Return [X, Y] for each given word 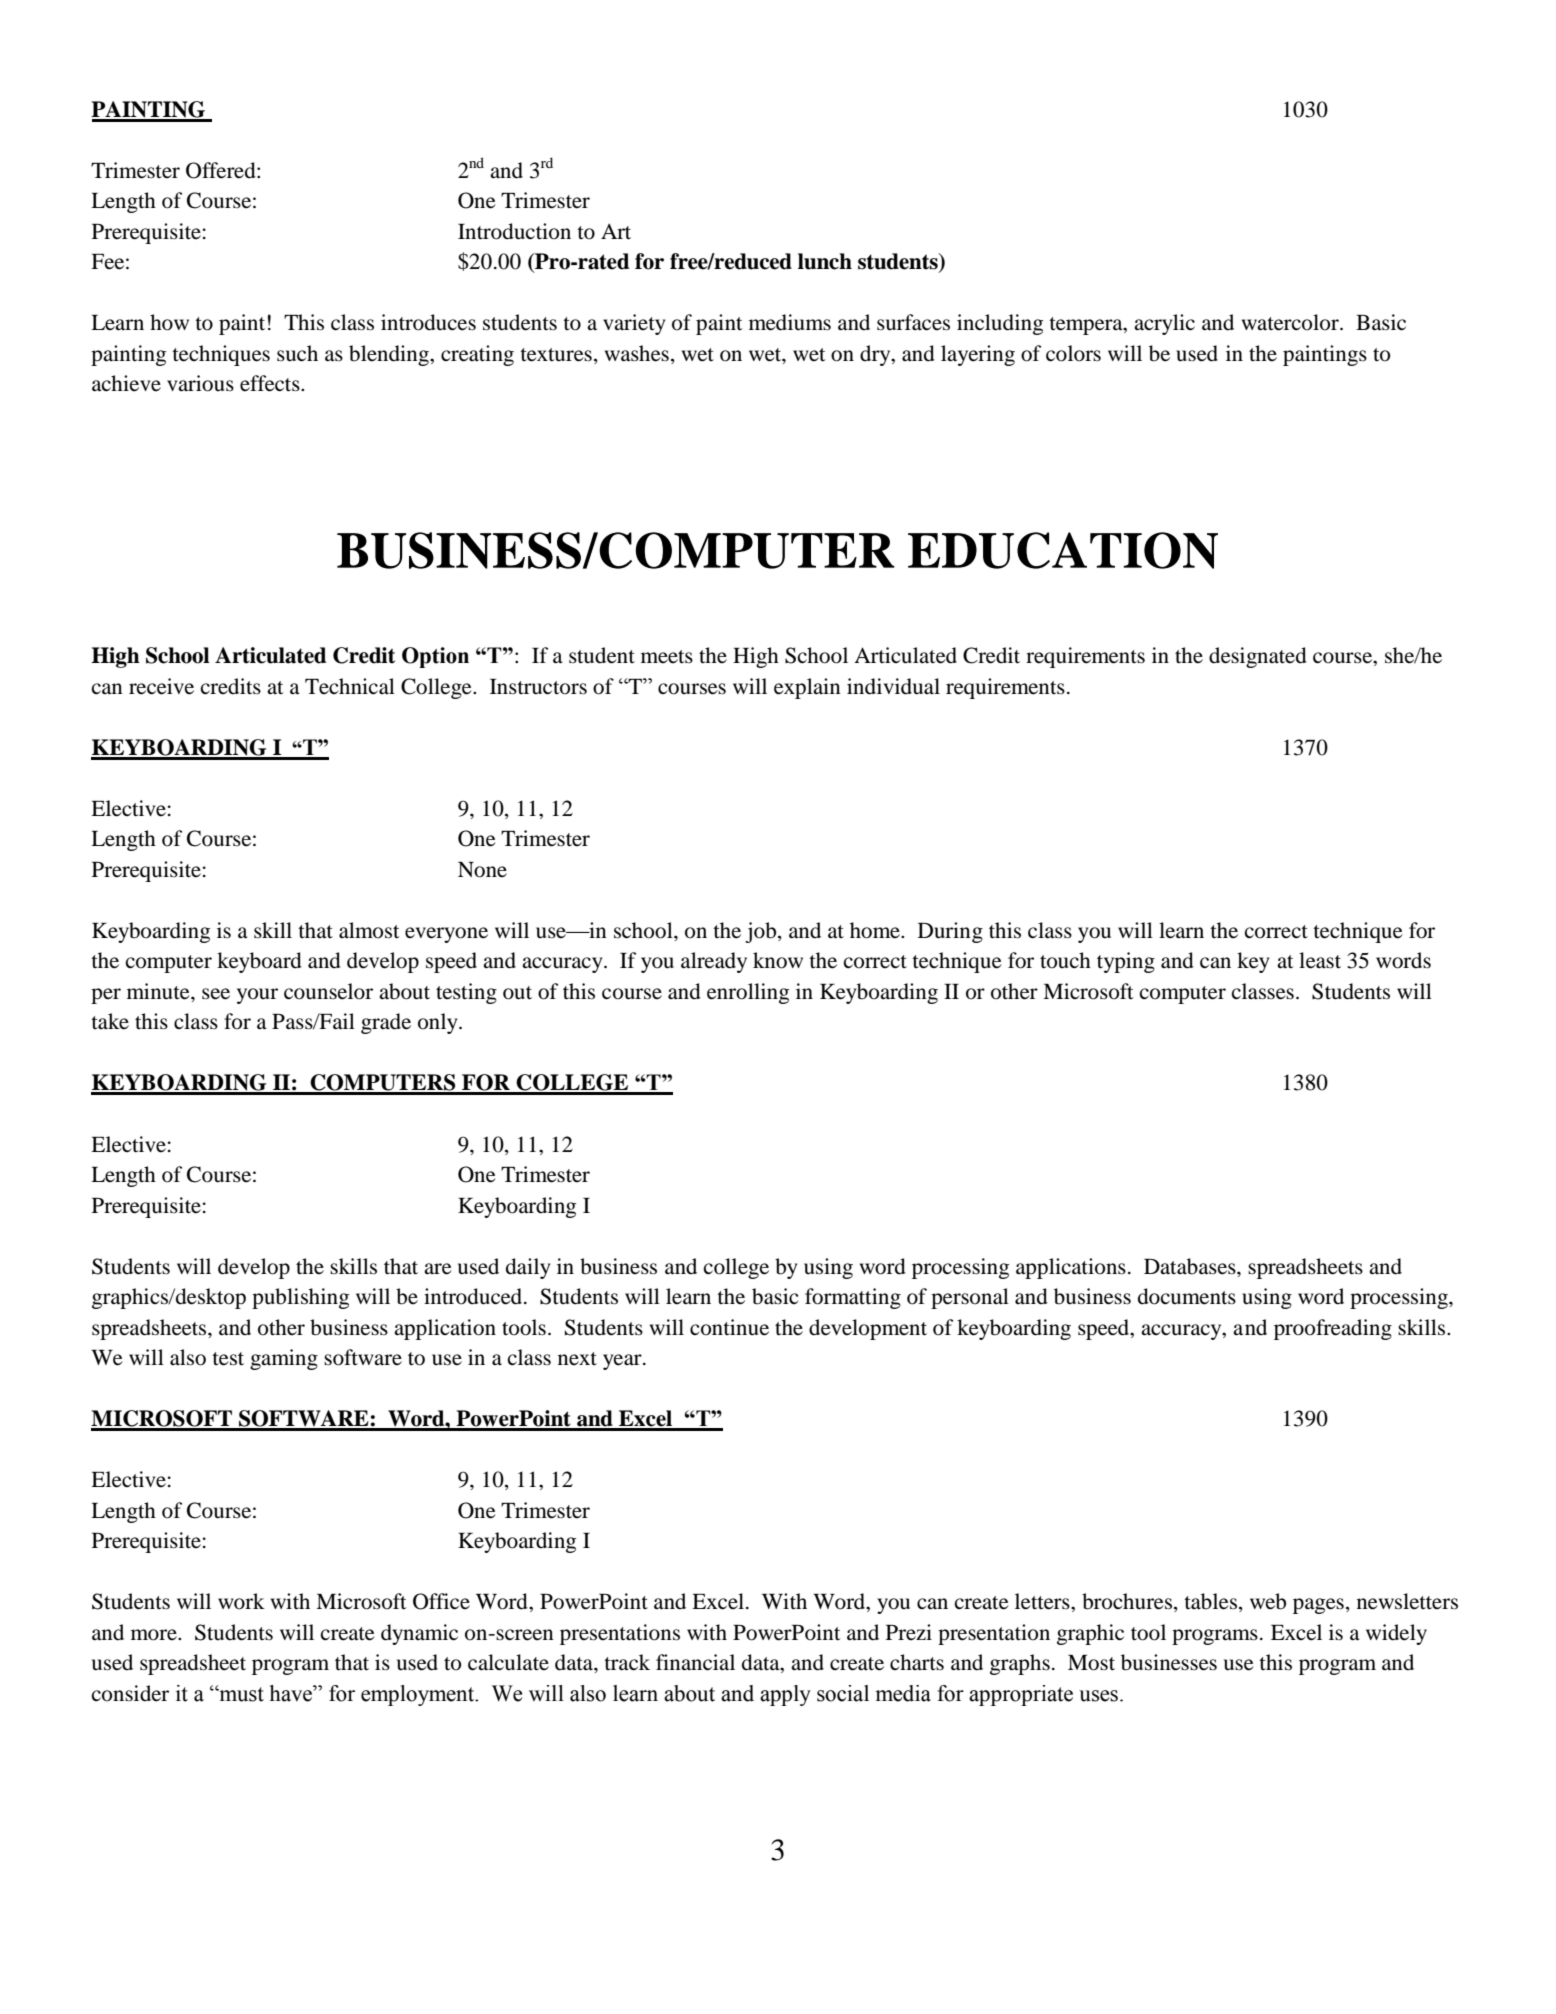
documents [1187, 1296]
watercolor [1291, 322]
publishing [300, 1298]
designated [1258, 657]
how [169, 322]
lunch [825, 261]
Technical [350, 686]
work [241, 1601]
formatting [853, 1298]
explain [807, 688]
